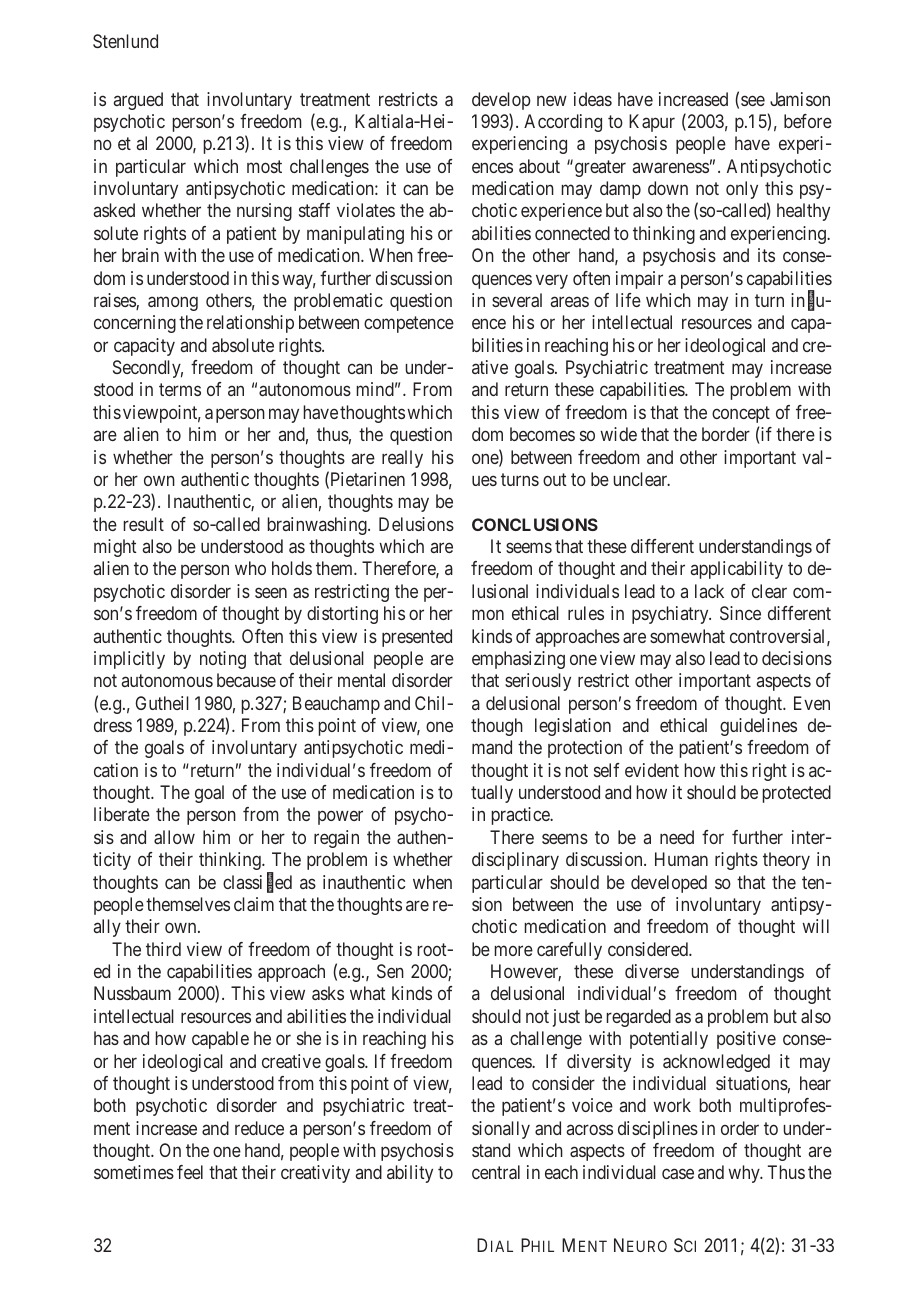  What do you see at coordinates (815, 926) in the page?
I see `will` at bounding box center [815, 926].
